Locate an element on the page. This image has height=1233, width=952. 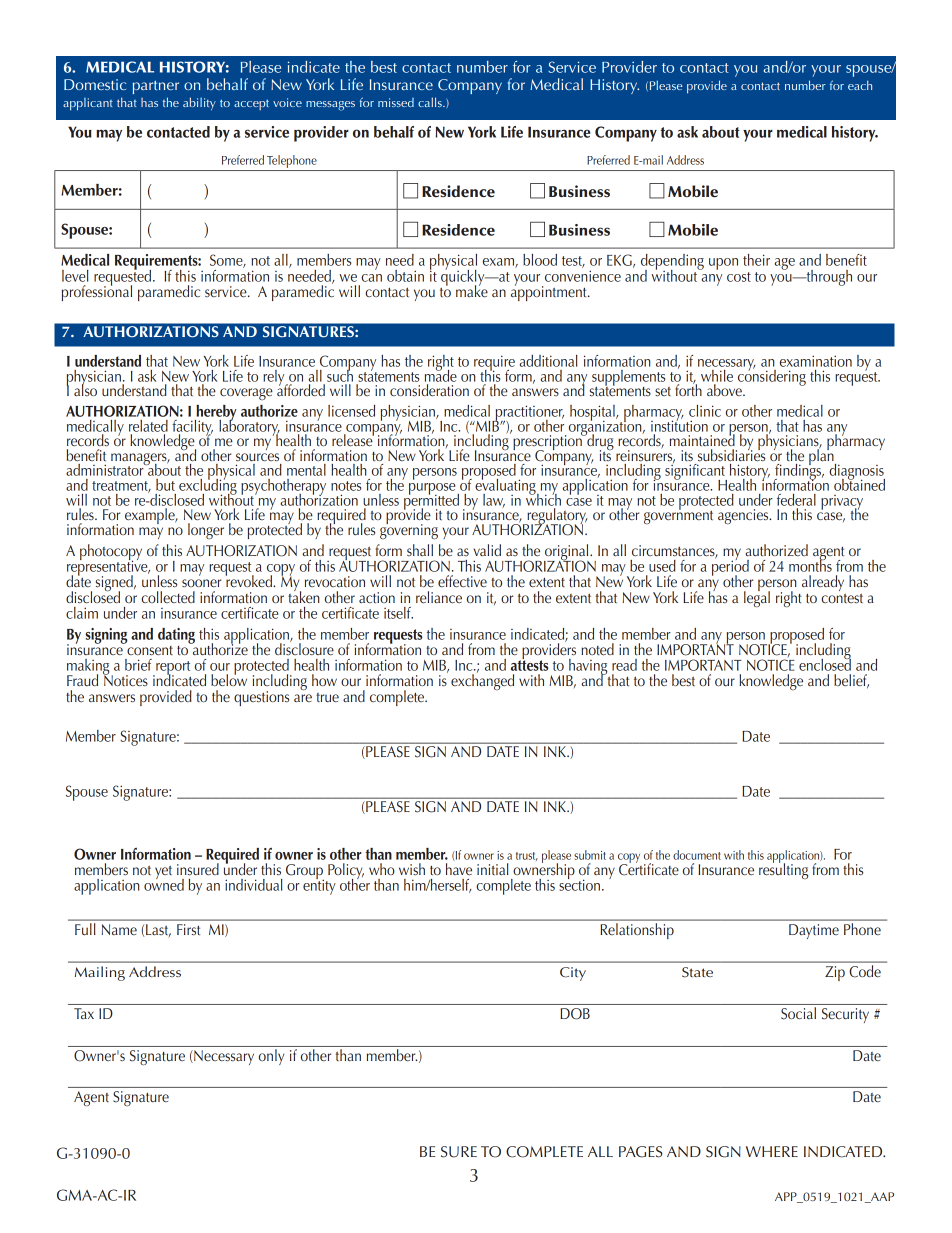
report is located at coordinates (172, 669).
